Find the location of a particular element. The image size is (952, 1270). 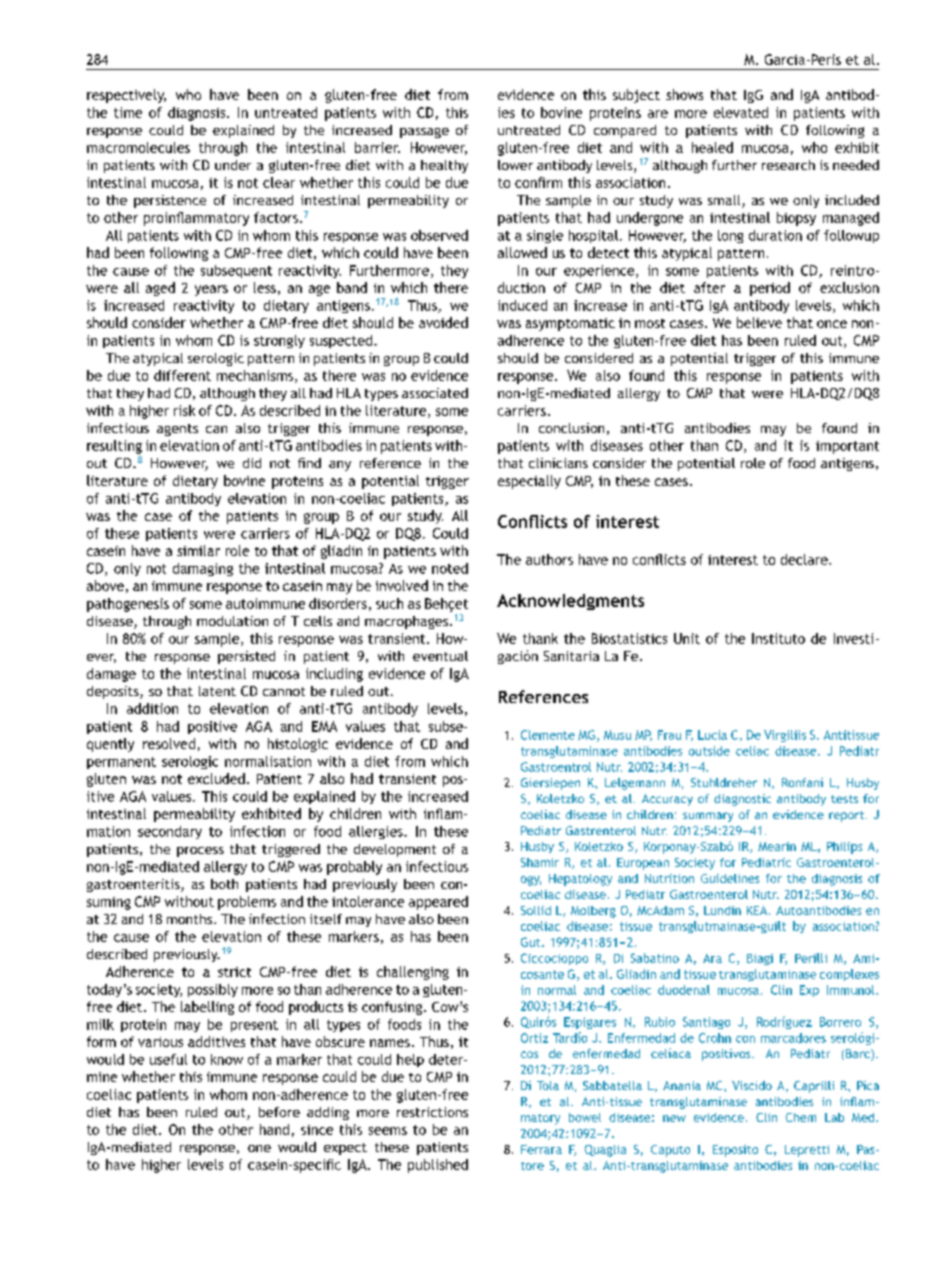

different is located at coordinates (182, 375).
